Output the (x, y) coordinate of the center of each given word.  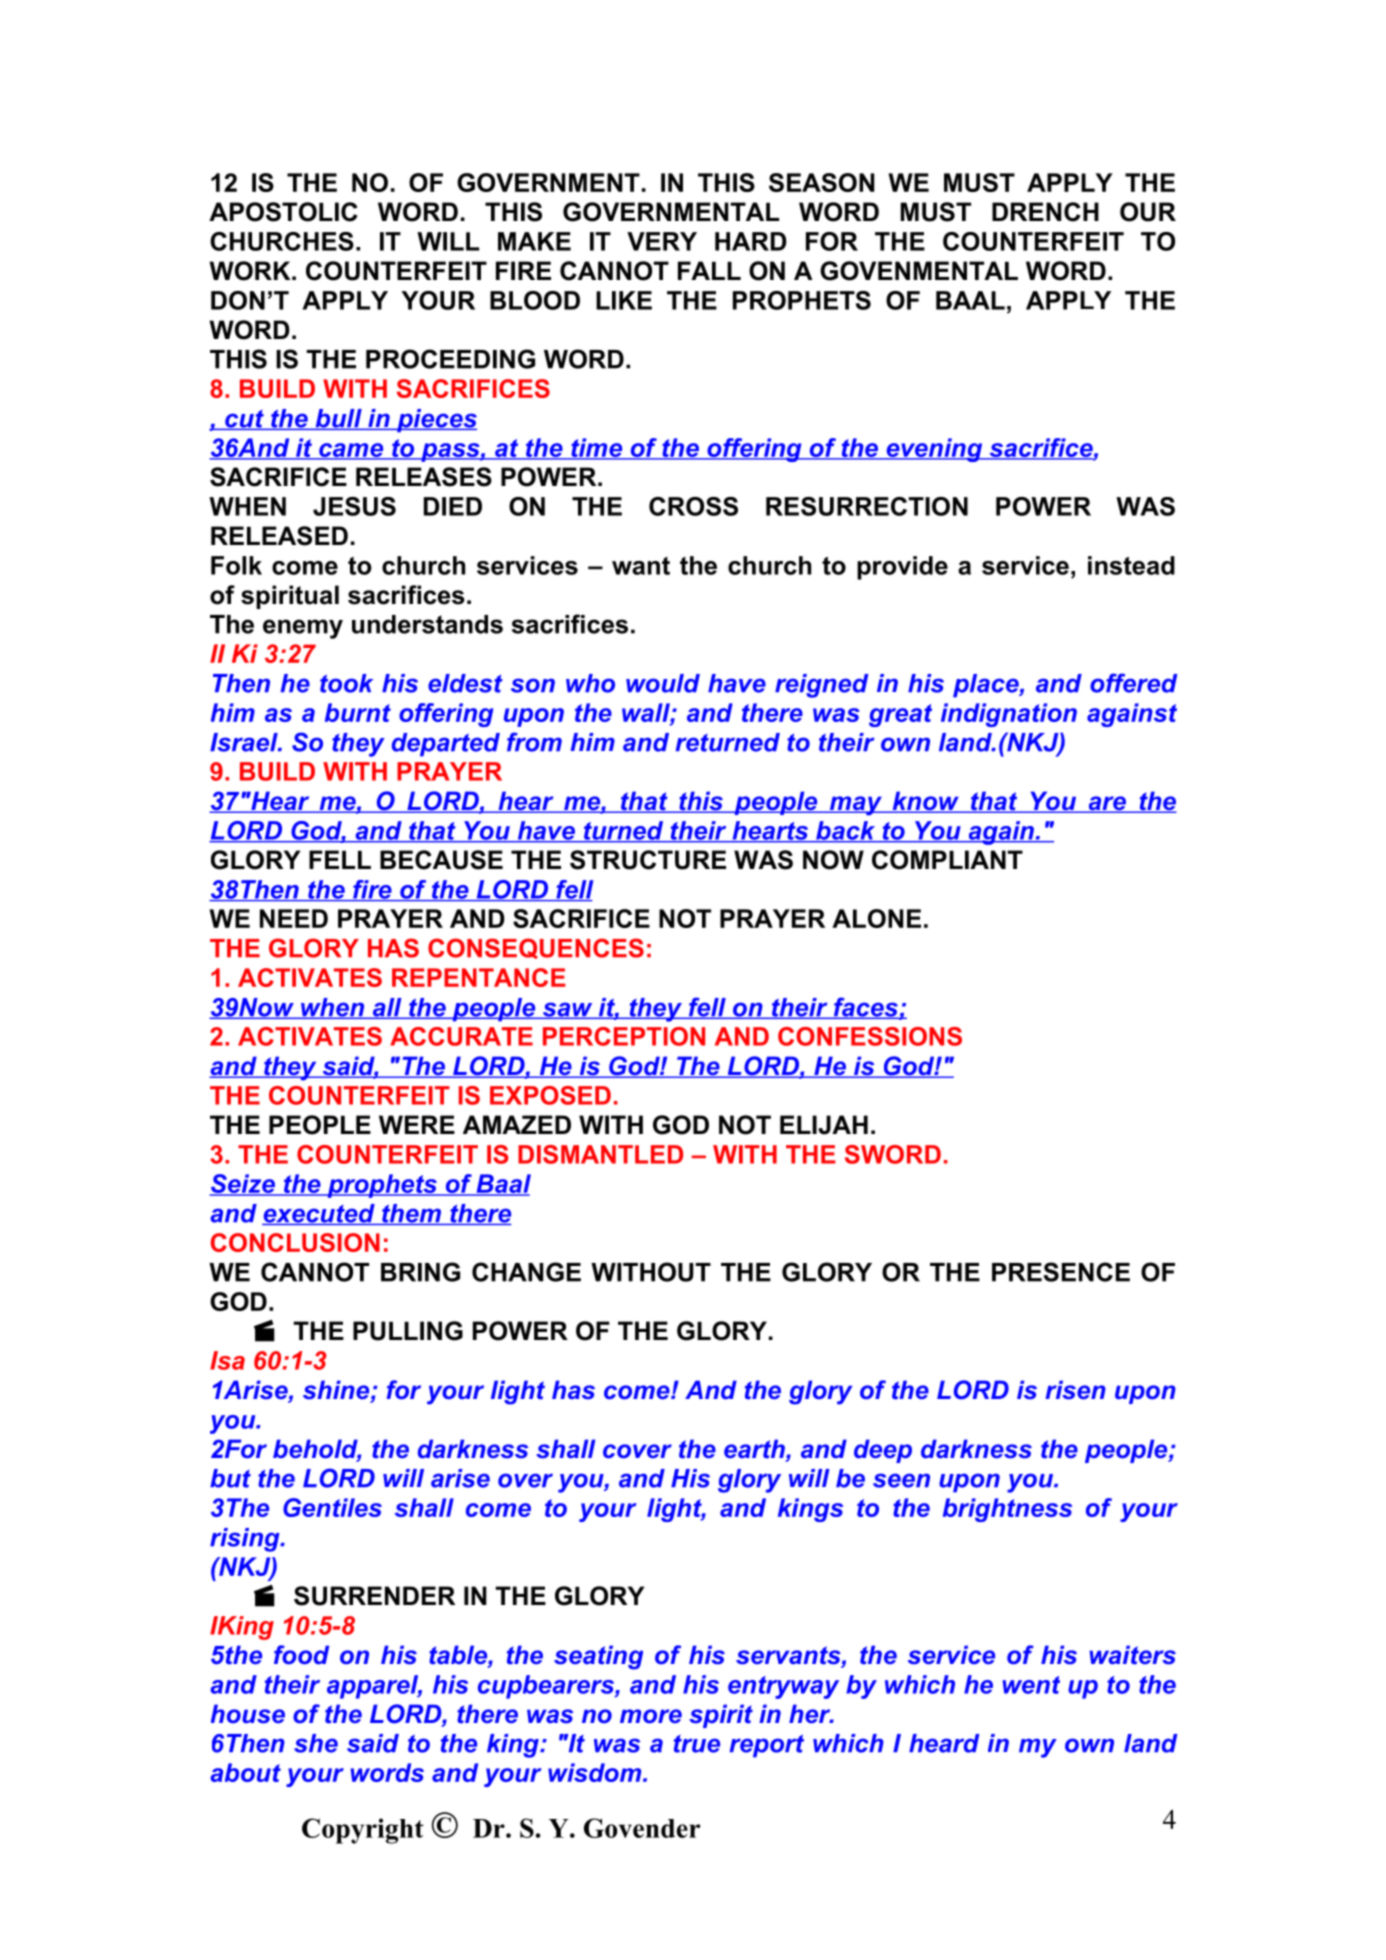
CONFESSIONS (870, 1036)
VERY (662, 241)
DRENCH (1045, 212)
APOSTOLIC (283, 212)
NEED (294, 918)
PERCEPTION (624, 1036)
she (316, 1743)
